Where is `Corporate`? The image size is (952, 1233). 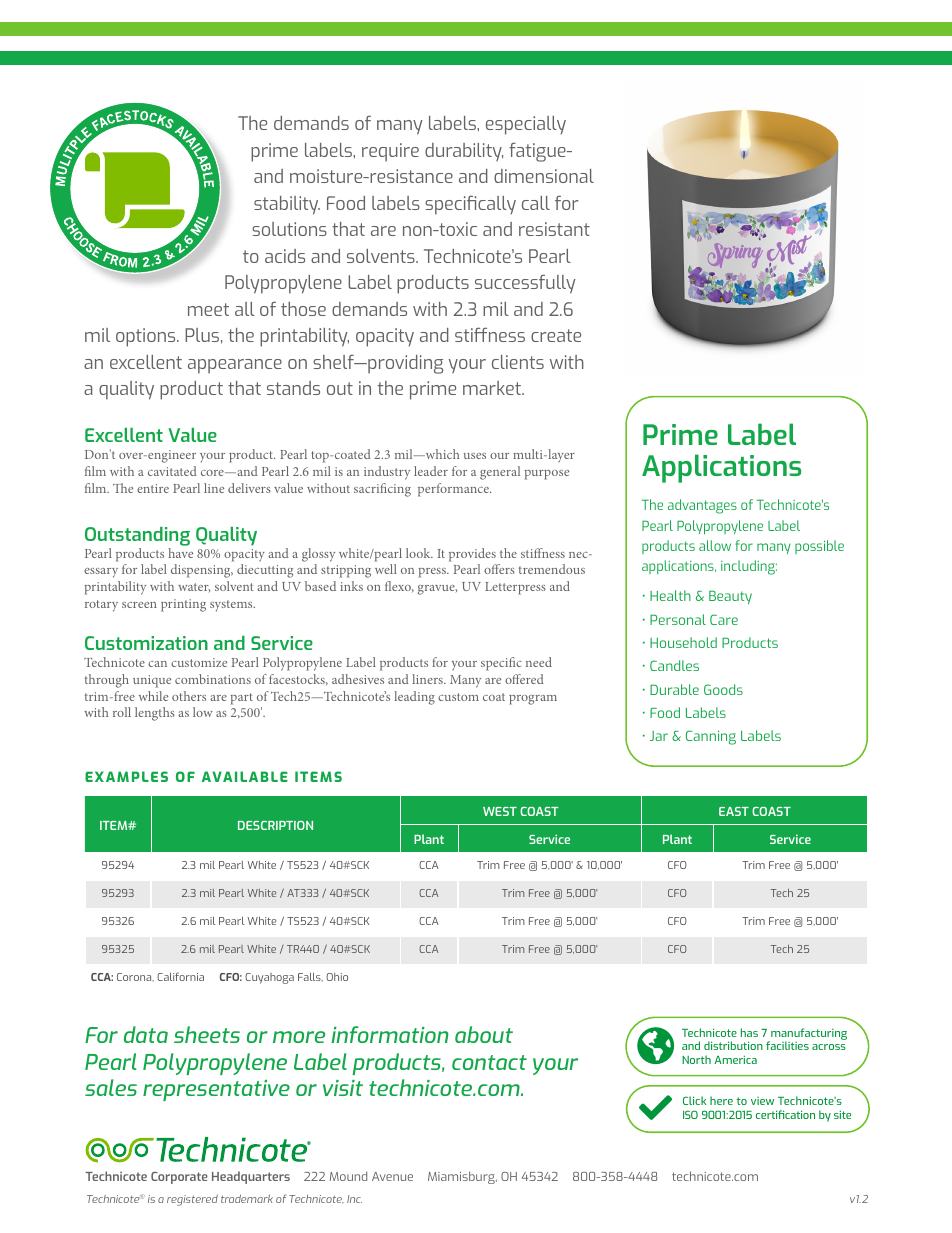 Corporate is located at coordinates (179, 1178).
